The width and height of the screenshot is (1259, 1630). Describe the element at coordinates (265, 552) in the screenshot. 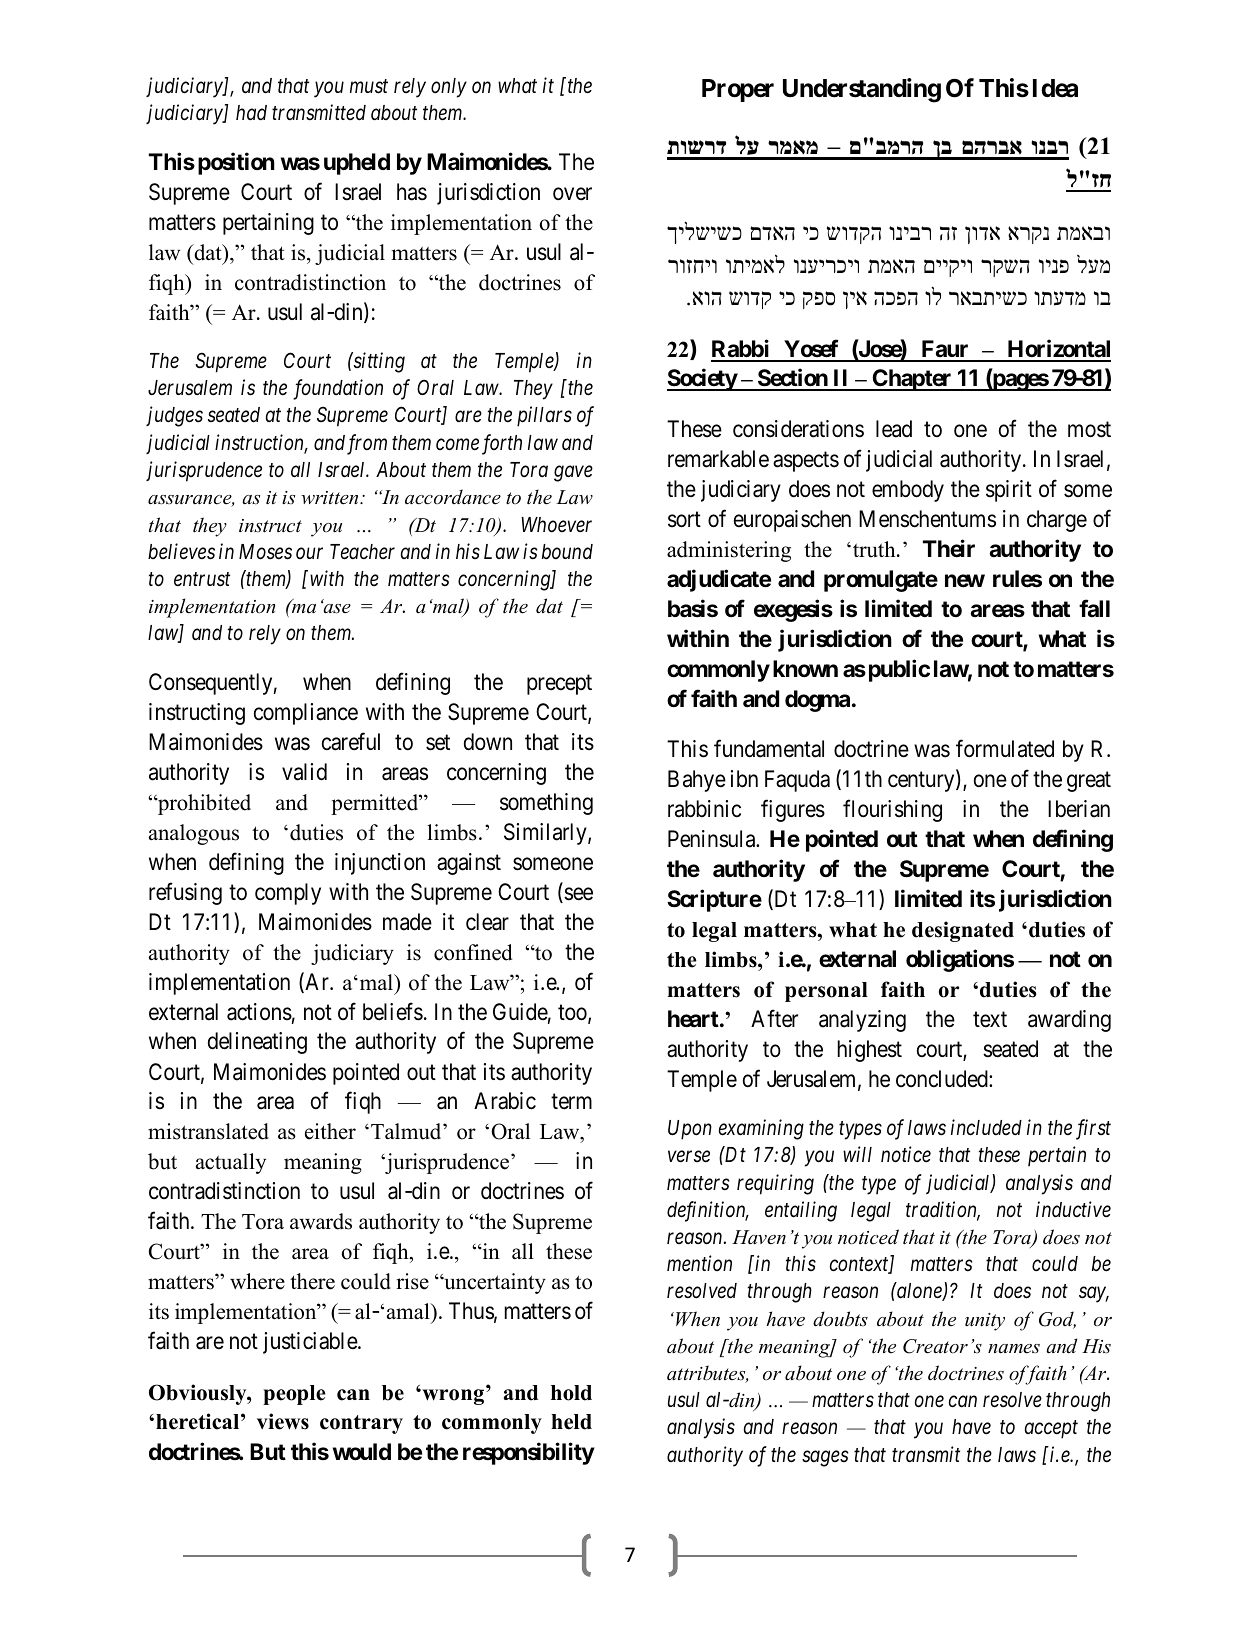

I see `Moses` at that location.
